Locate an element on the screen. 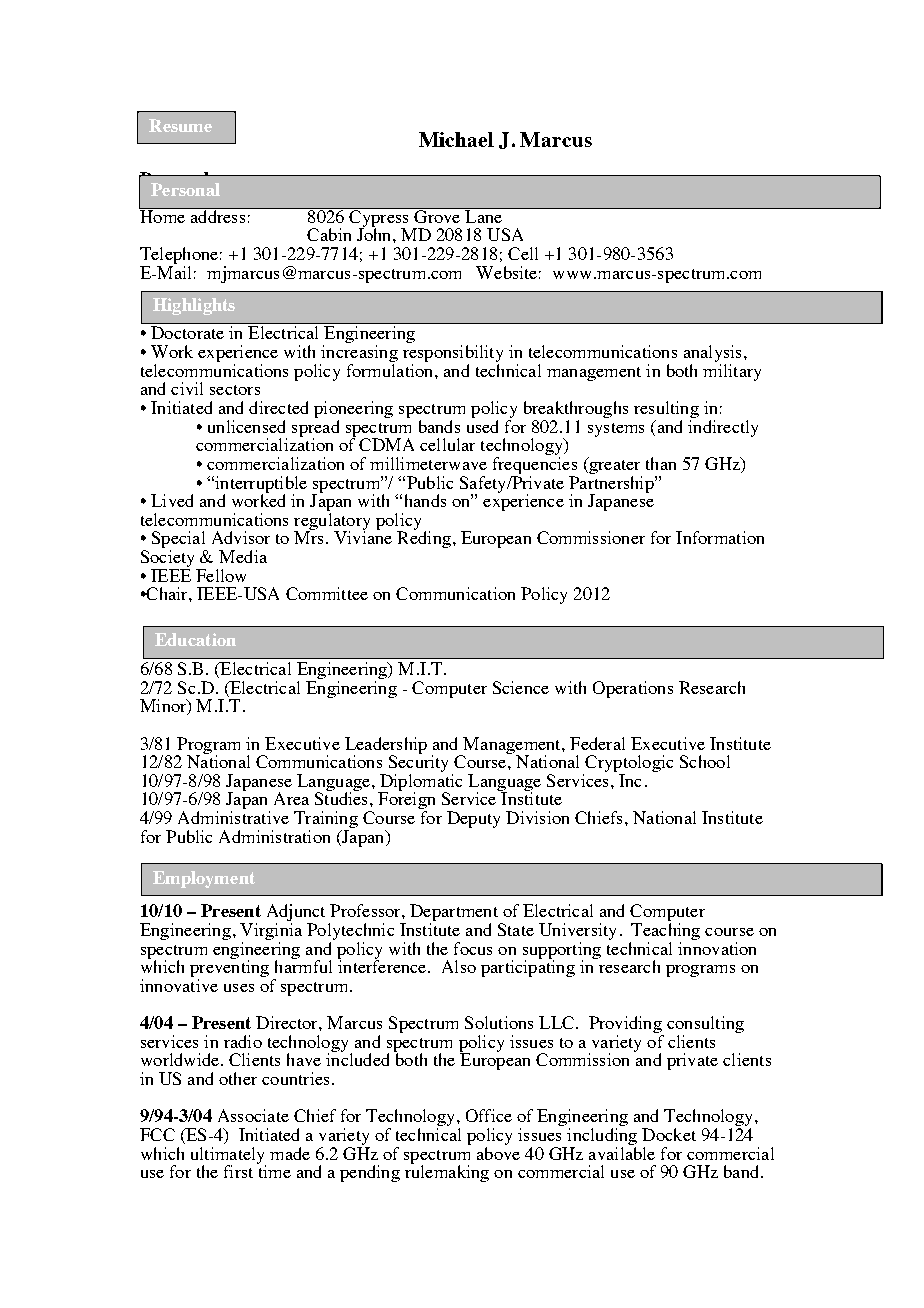 The height and width of the screenshot is (1308, 924). Michael is located at coordinates (456, 139).
